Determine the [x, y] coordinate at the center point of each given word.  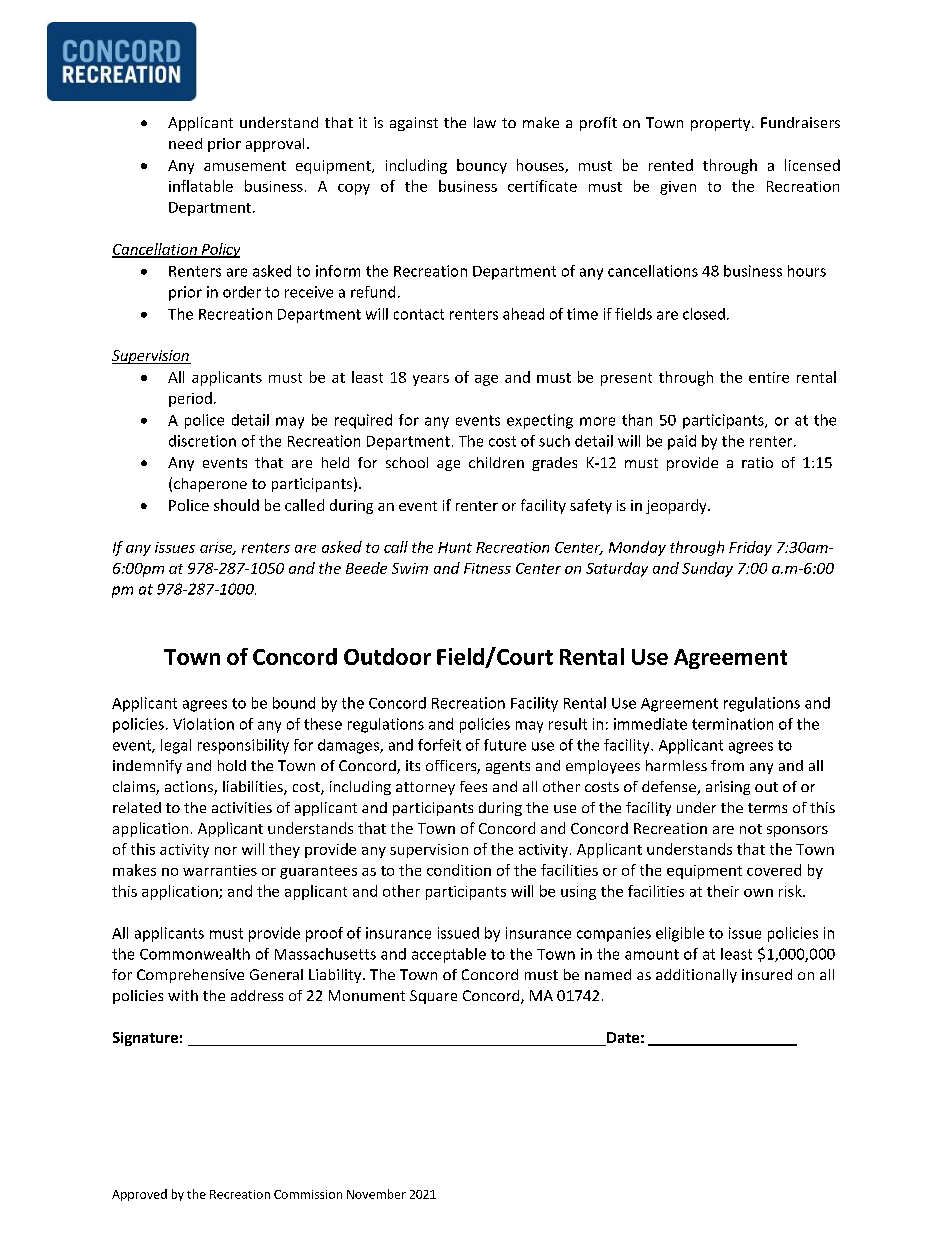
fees [473, 786]
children [496, 462]
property [722, 124]
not [751, 829]
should [236, 505]
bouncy [482, 166]
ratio [757, 462]
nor [226, 851]
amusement [245, 166]
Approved [139, 1195]
